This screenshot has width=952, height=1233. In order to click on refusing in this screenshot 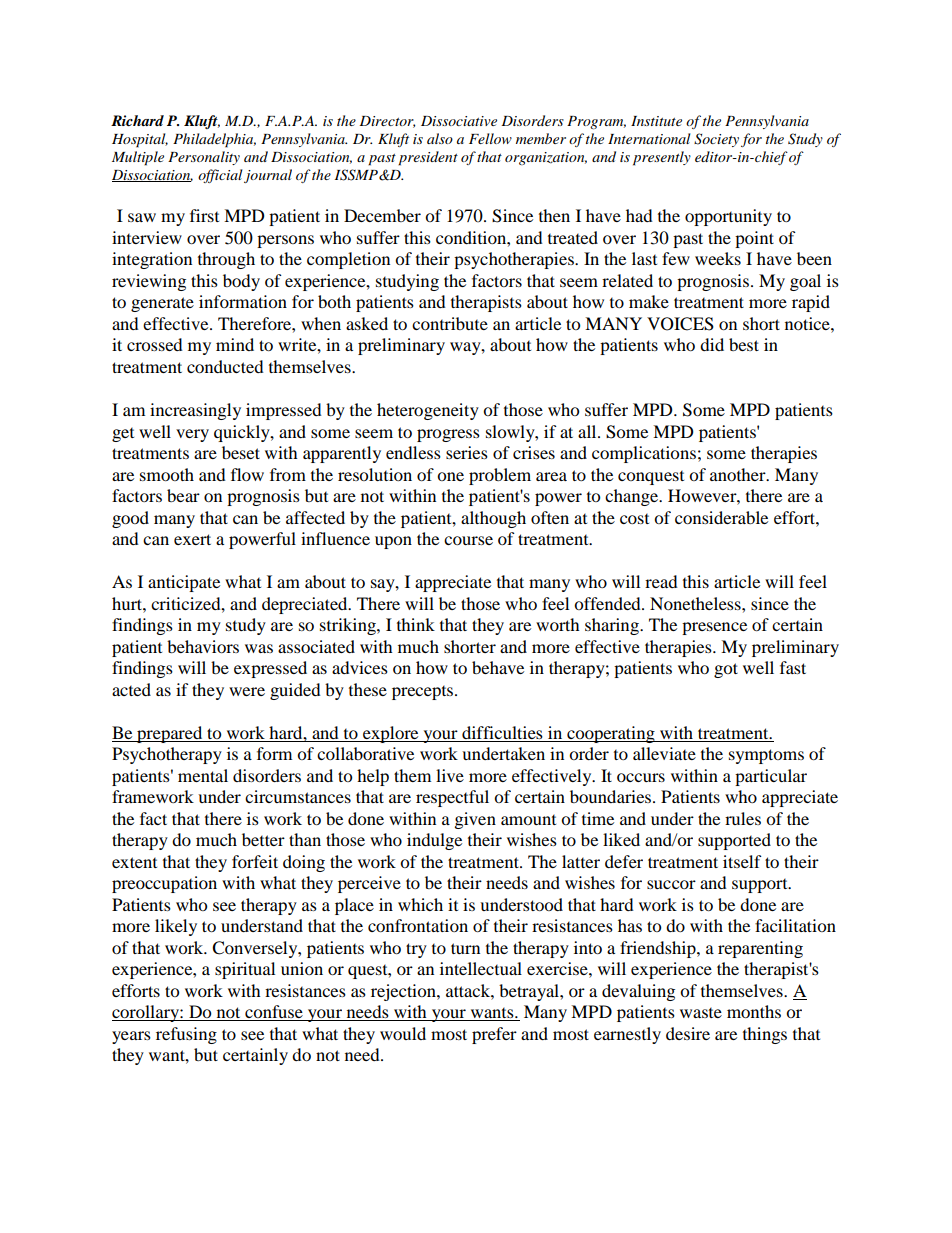, I will do `click(186, 1035)`.
